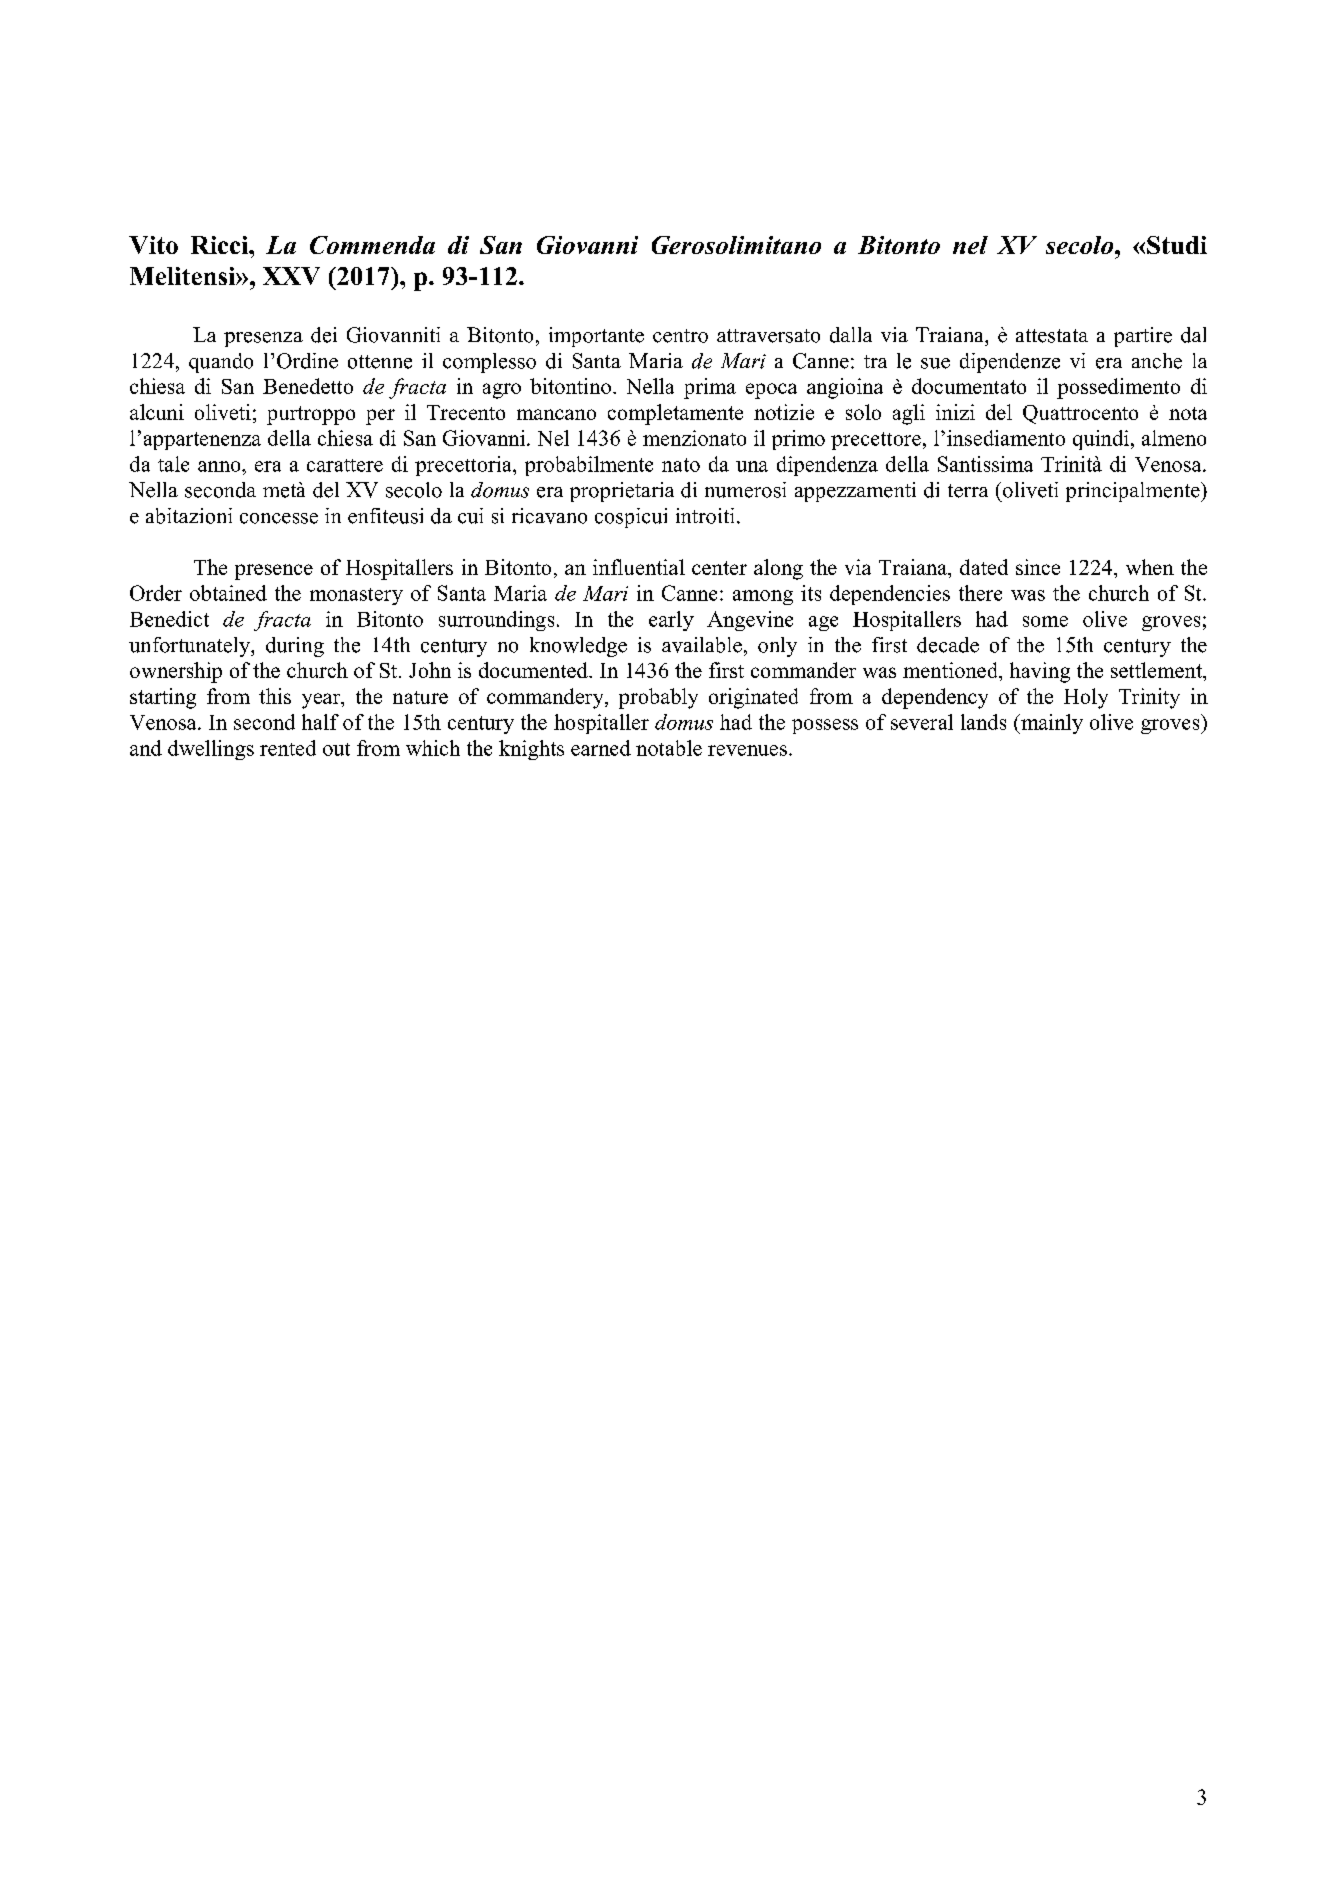  I want to click on centro, so click(680, 336).
